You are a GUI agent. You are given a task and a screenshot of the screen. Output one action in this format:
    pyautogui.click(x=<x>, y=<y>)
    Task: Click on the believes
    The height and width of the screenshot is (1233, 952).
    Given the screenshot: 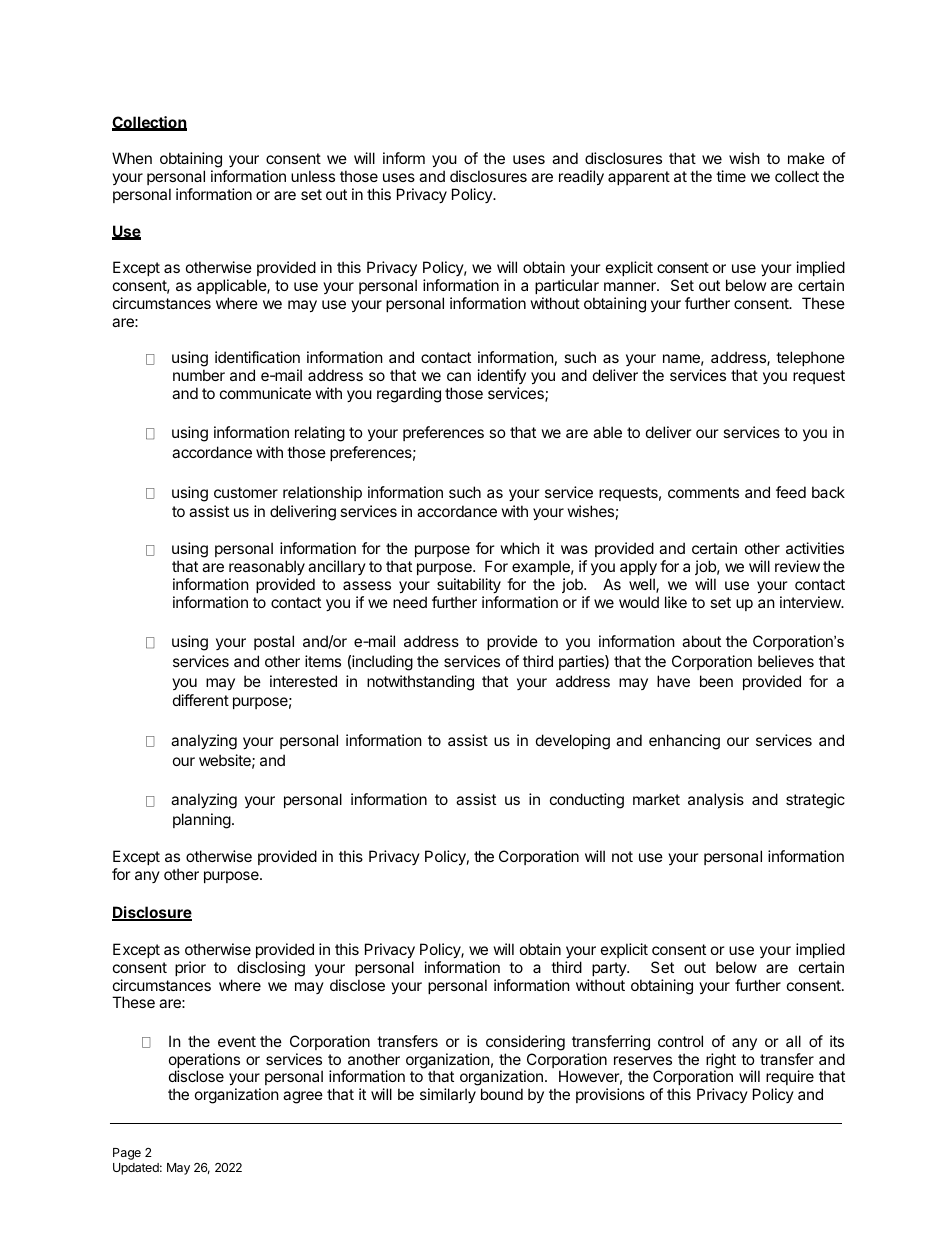 What is the action you would take?
    pyautogui.click(x=786, y=661)
